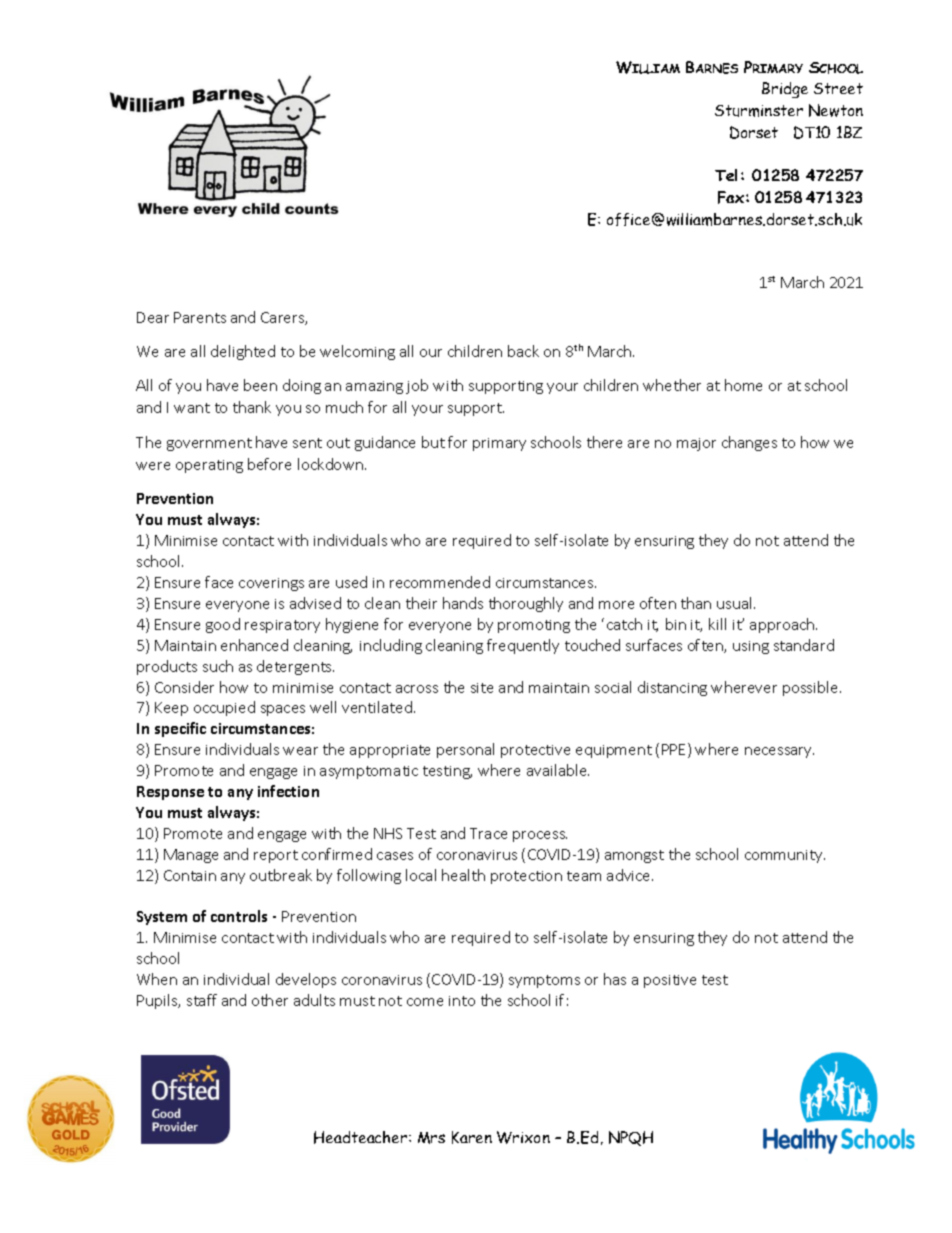 This screenshot has height=1233, width=952. I want to click on good, so click(223, 625).
